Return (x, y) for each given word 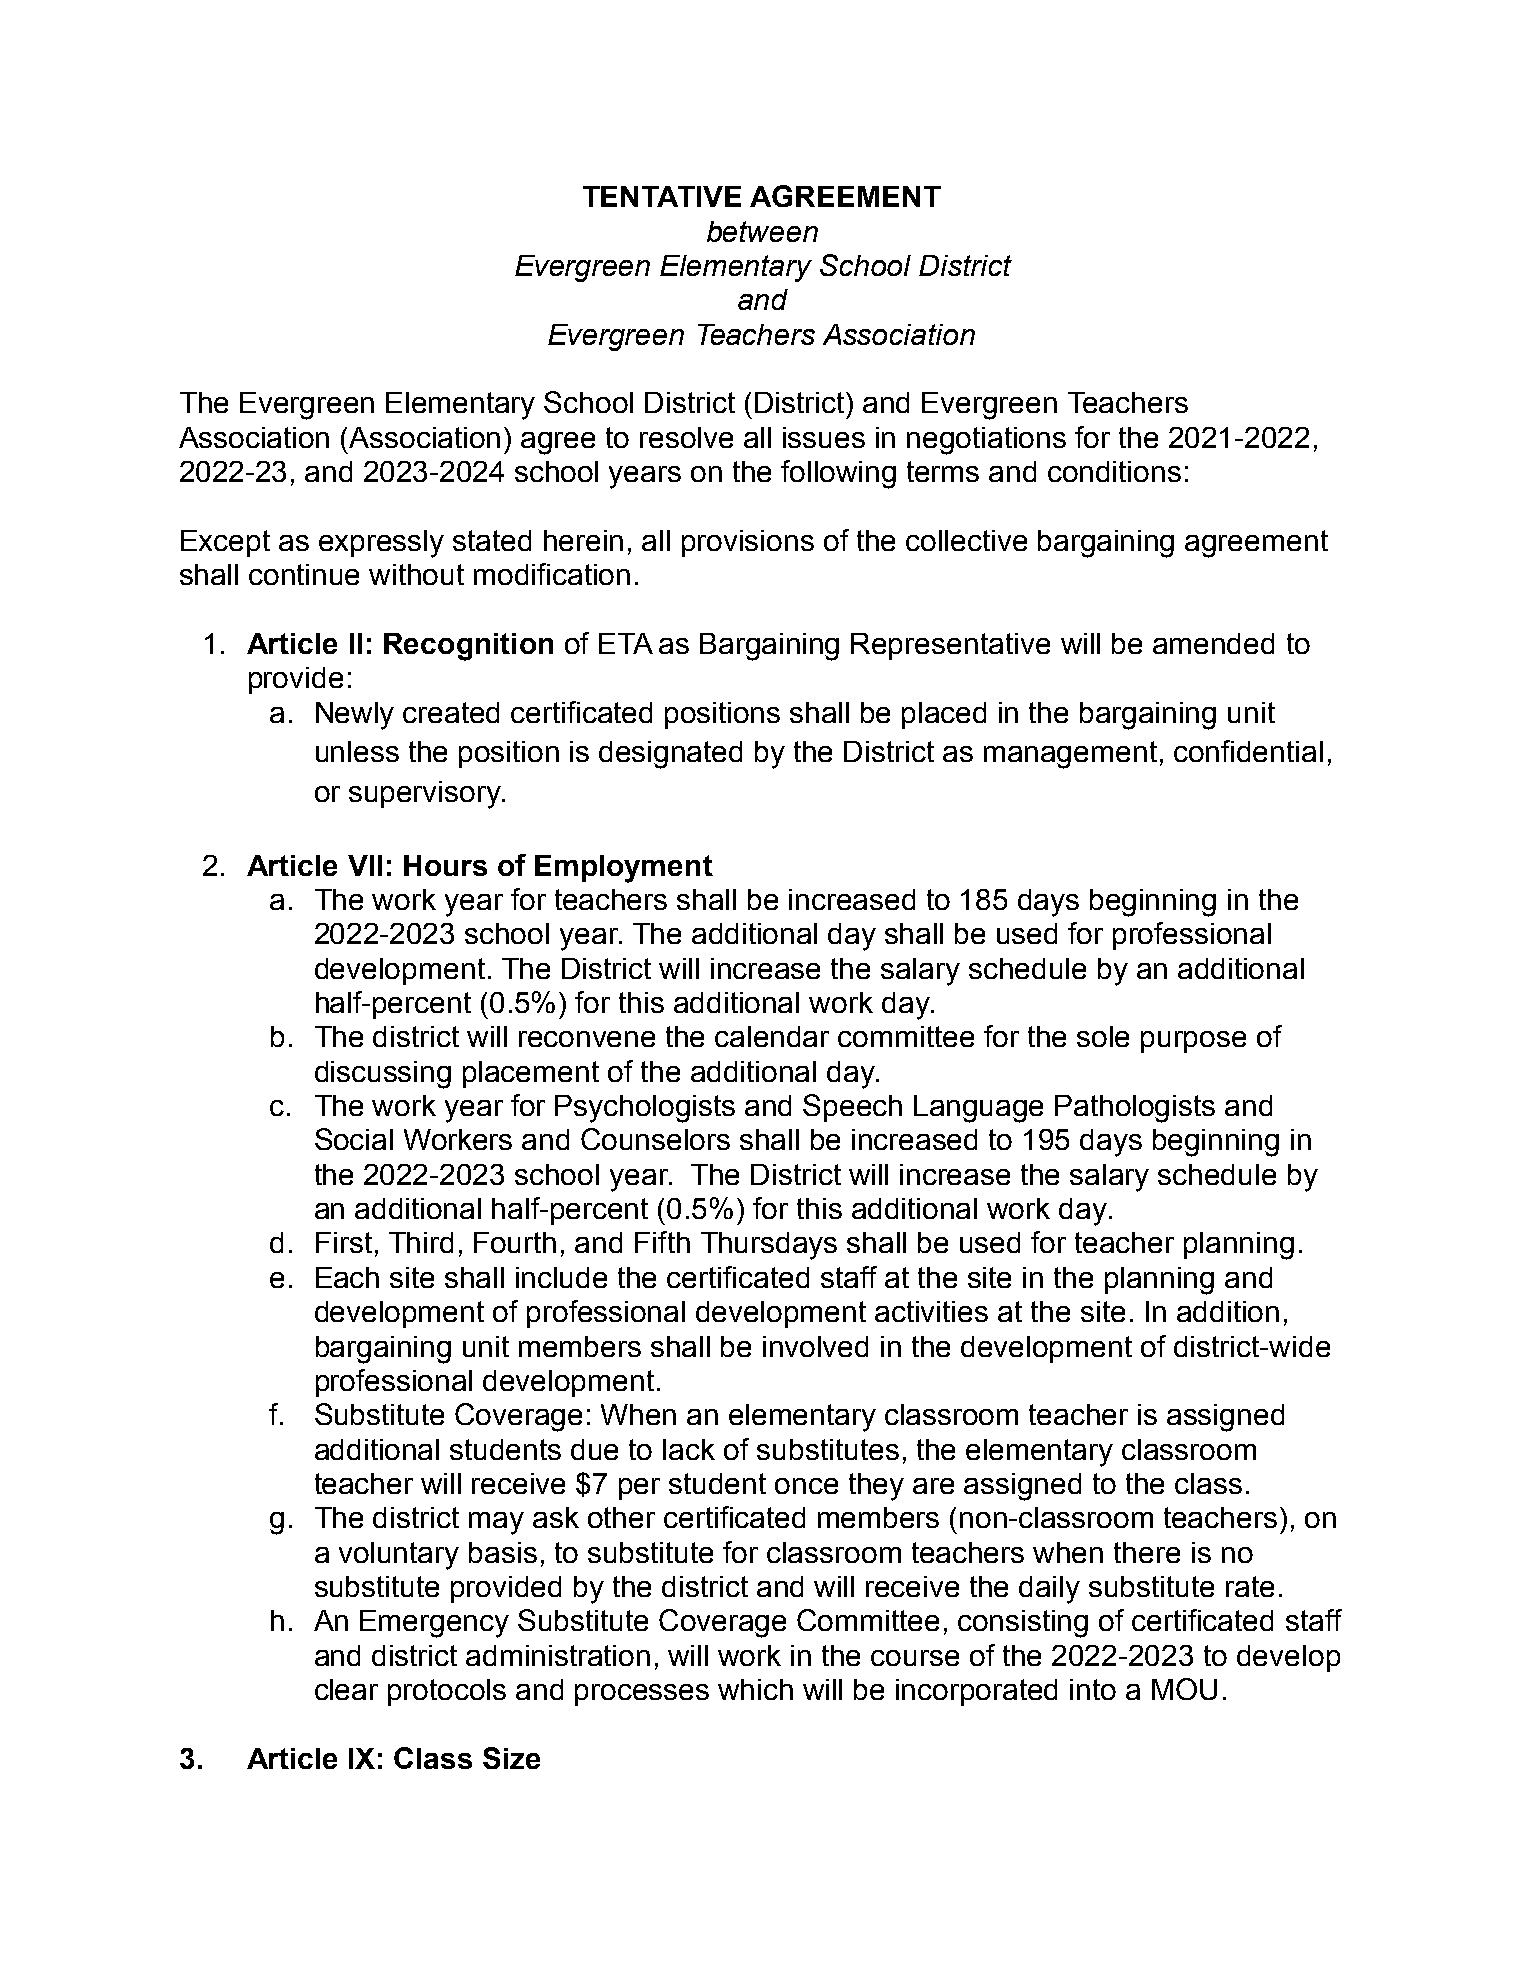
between (762, 231)
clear (346, 1689)
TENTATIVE (662, 196)
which (755, 1689)
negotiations (986, 441)
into (1093, 1689)
